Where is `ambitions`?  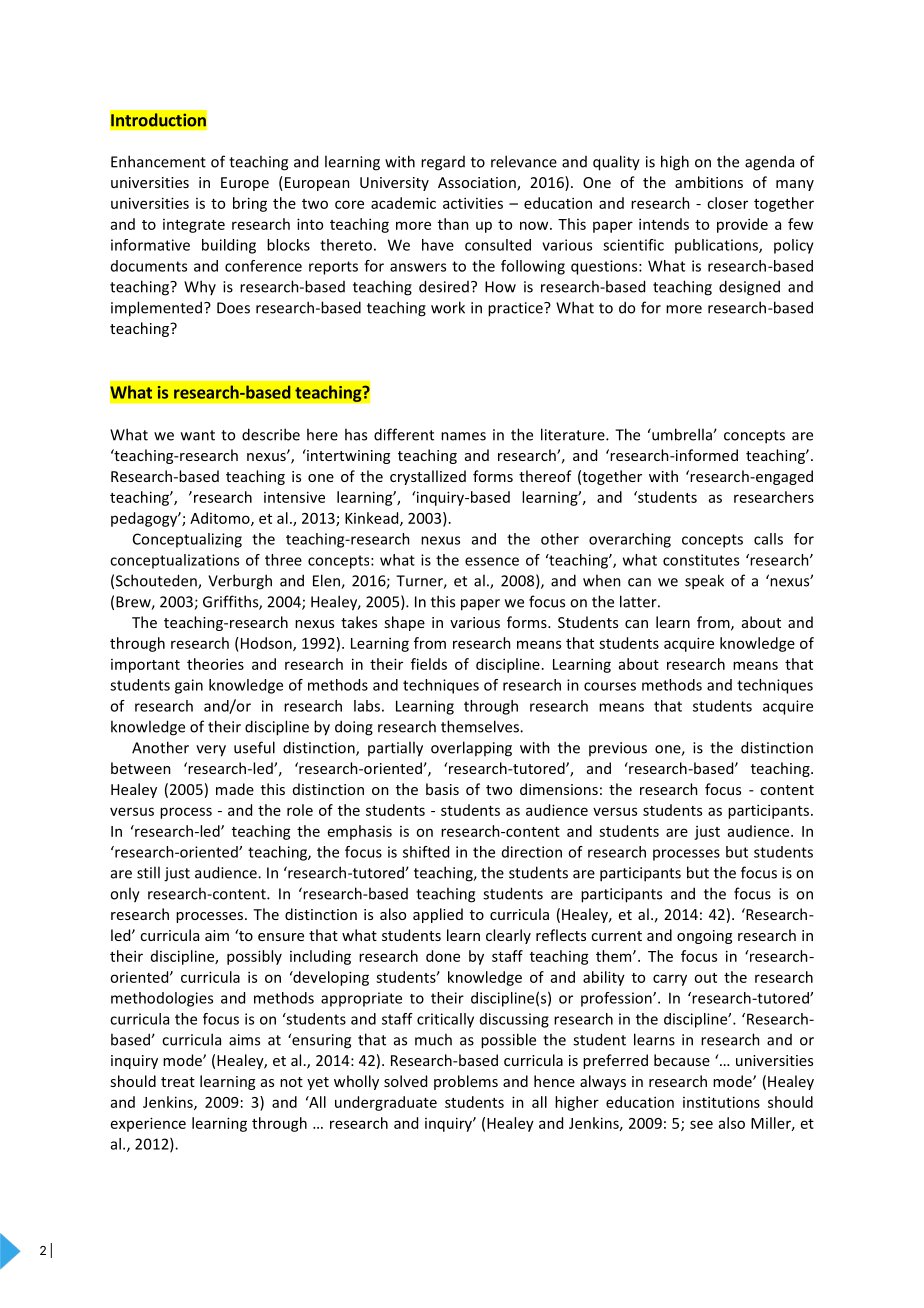
ambitions is located at coordinates (709, 182).
